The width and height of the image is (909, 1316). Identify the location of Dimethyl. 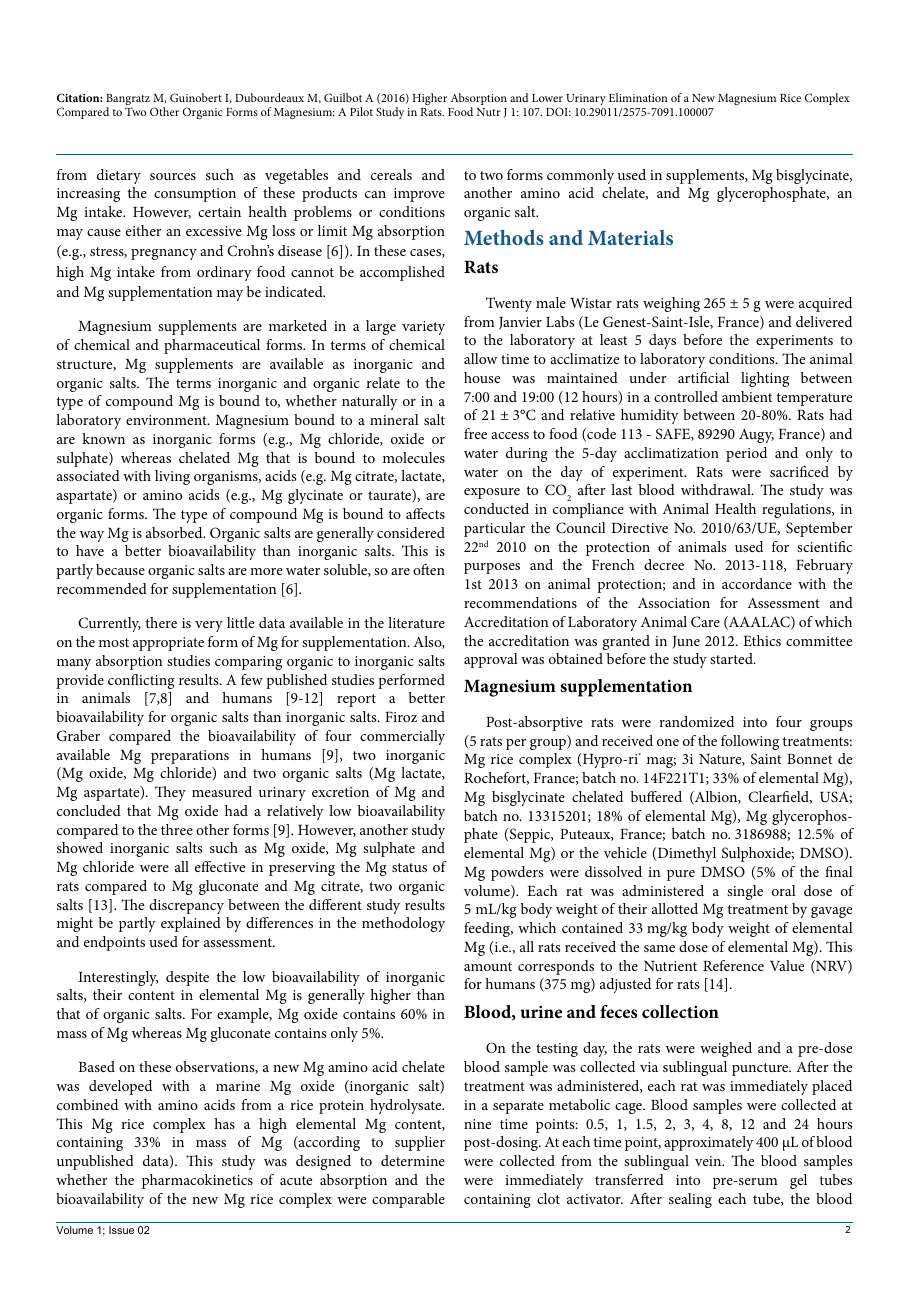
(685, 854).
